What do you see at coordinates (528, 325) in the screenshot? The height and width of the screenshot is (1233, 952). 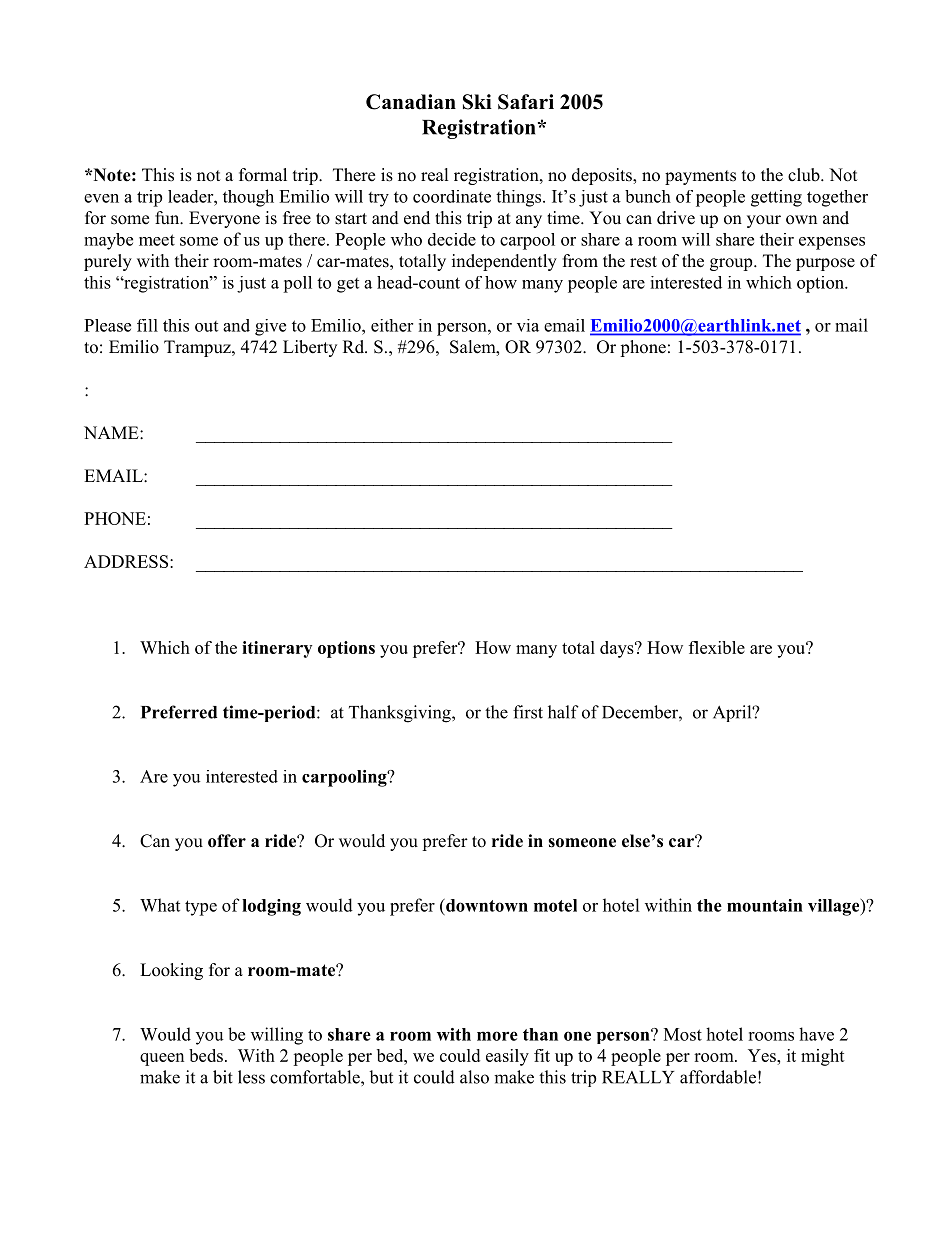 I see `via` at bounding box center [528, 325].
